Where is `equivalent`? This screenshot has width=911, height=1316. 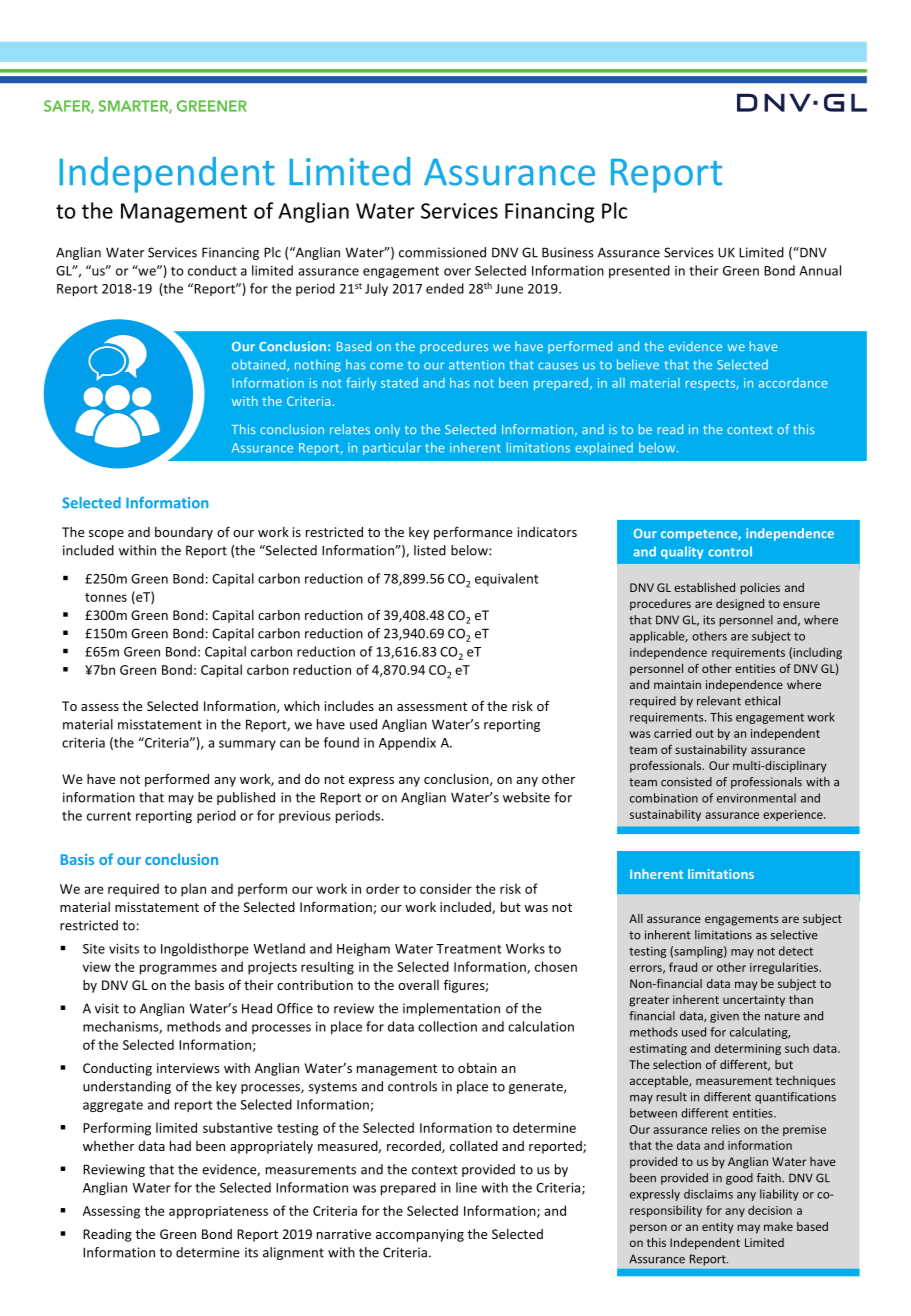
equivalent is located at coordinates (506, 579).
